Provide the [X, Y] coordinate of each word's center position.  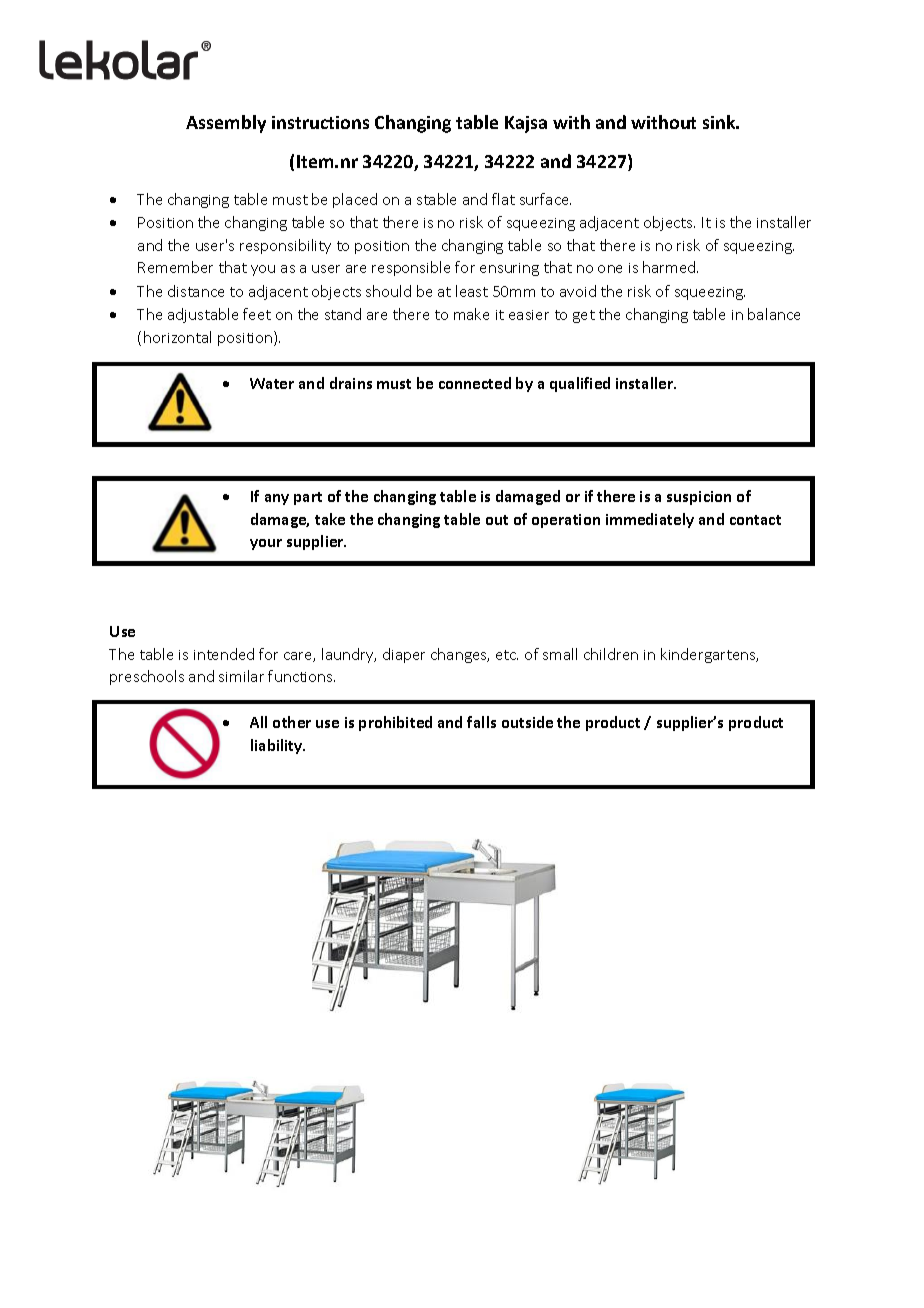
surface [545, 199]
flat [503, 199]
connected [475, 383]
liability [278, 746]
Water [272, 383]
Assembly [226, 124]
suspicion [699, 498]
